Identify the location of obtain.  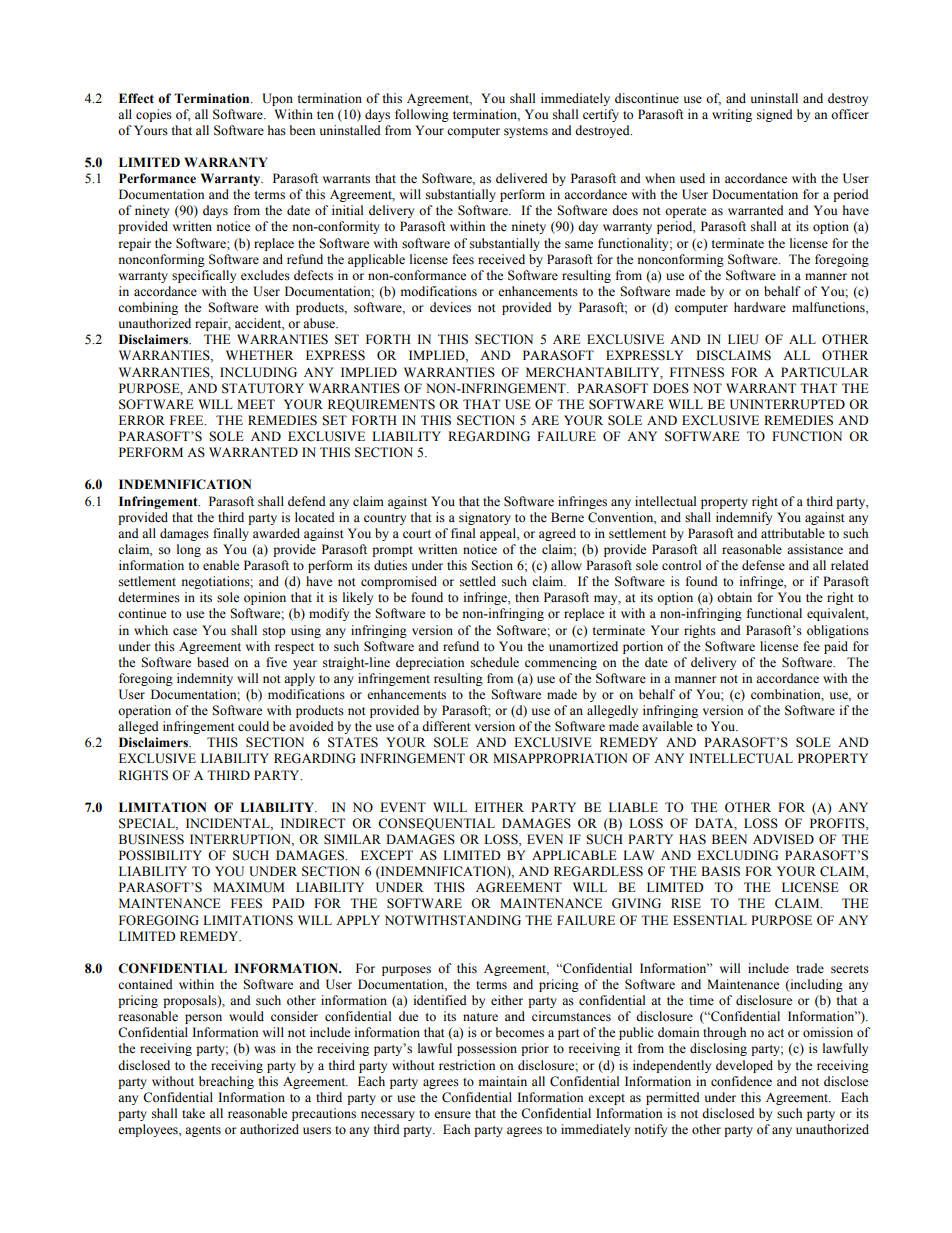
(734, 597).
